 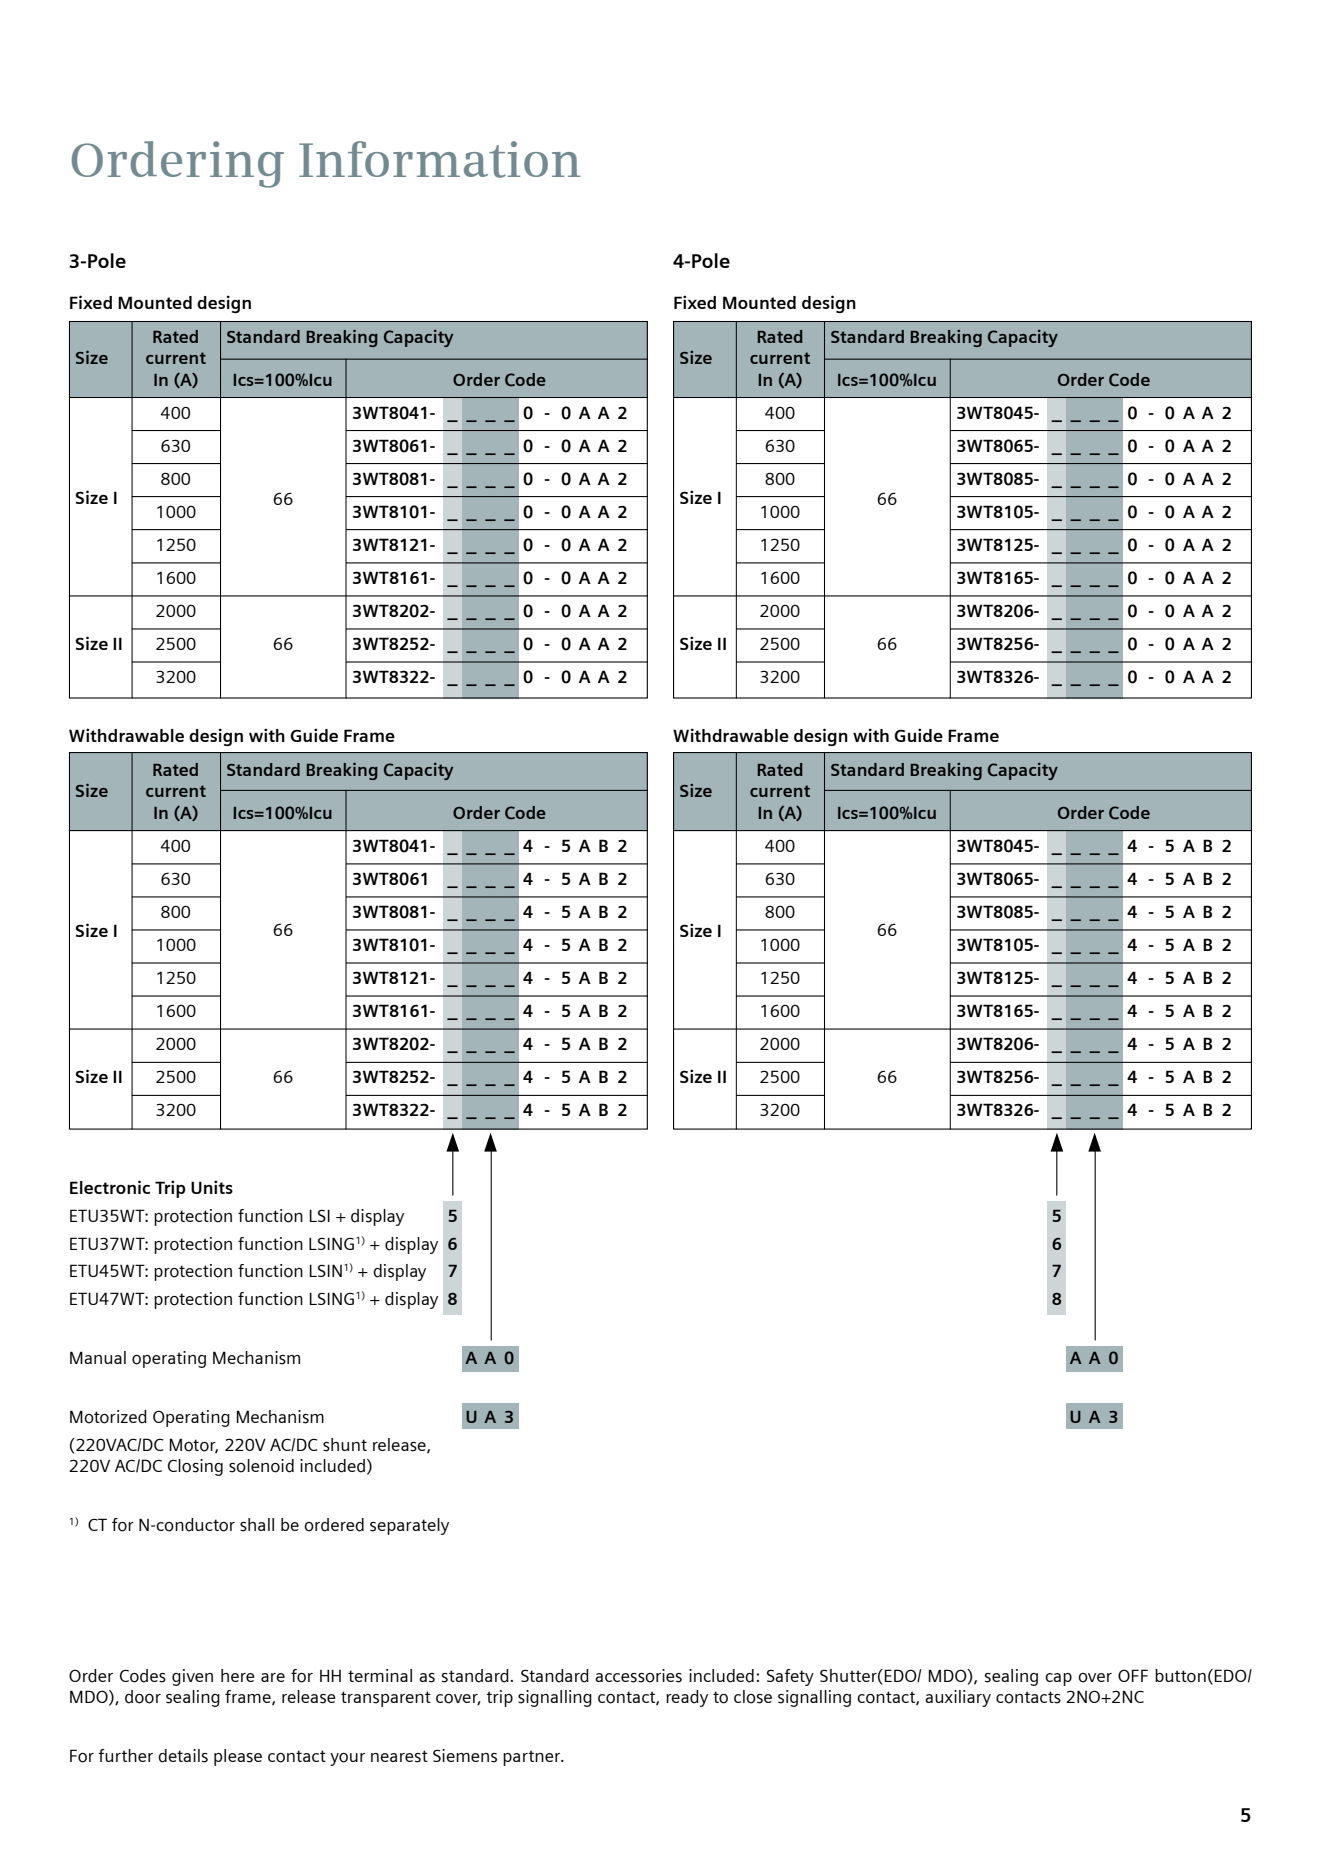 I want to click on Information, so click(x=440, y=159).
